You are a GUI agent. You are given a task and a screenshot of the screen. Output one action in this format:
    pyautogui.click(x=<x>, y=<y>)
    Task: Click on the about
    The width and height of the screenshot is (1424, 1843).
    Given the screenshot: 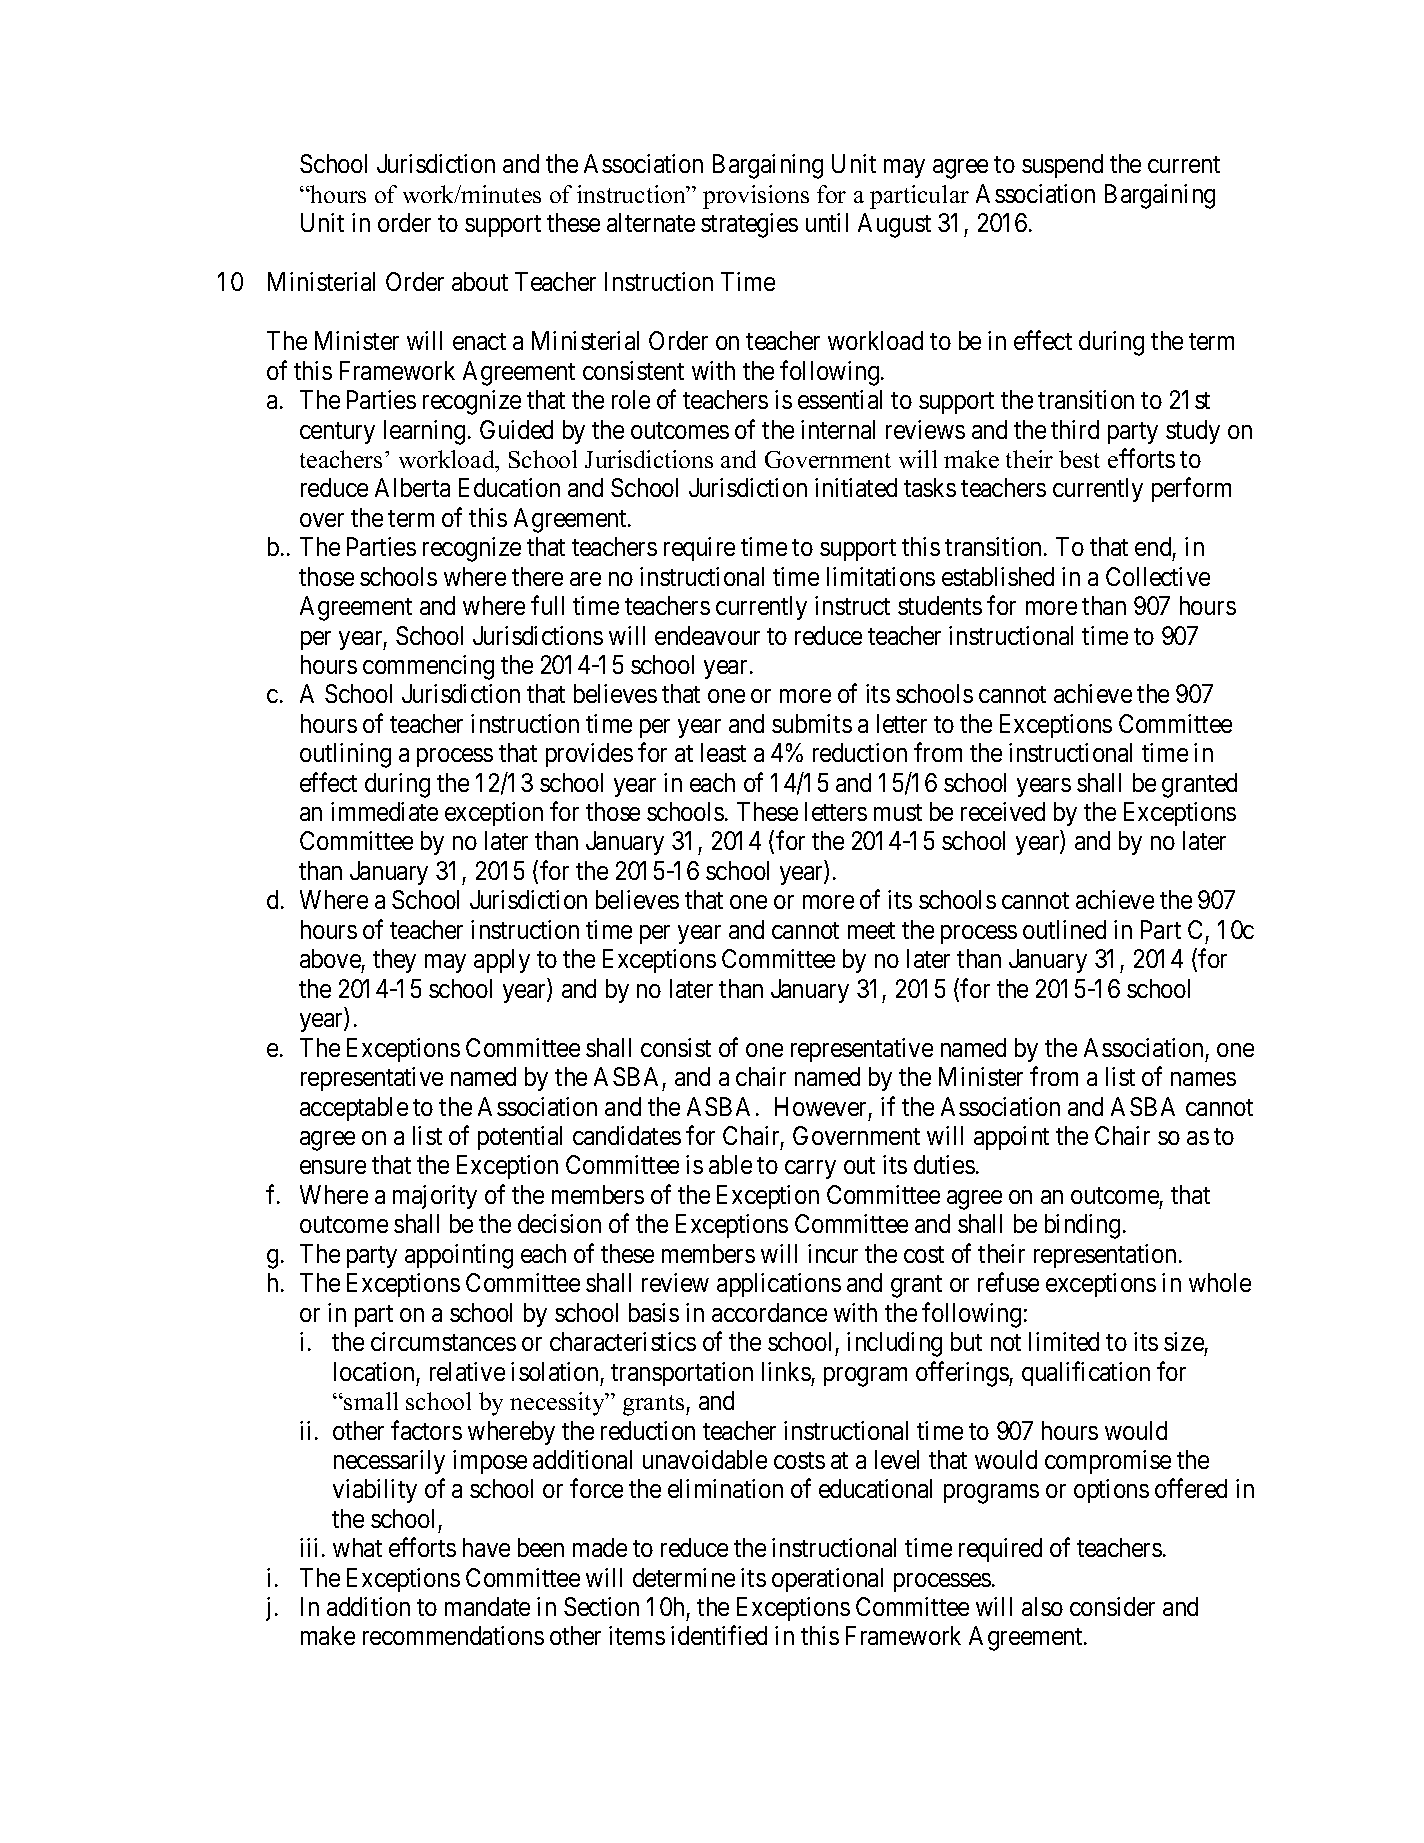 What is the action you would take?
    pyautogui.click(x=480, y=281)
